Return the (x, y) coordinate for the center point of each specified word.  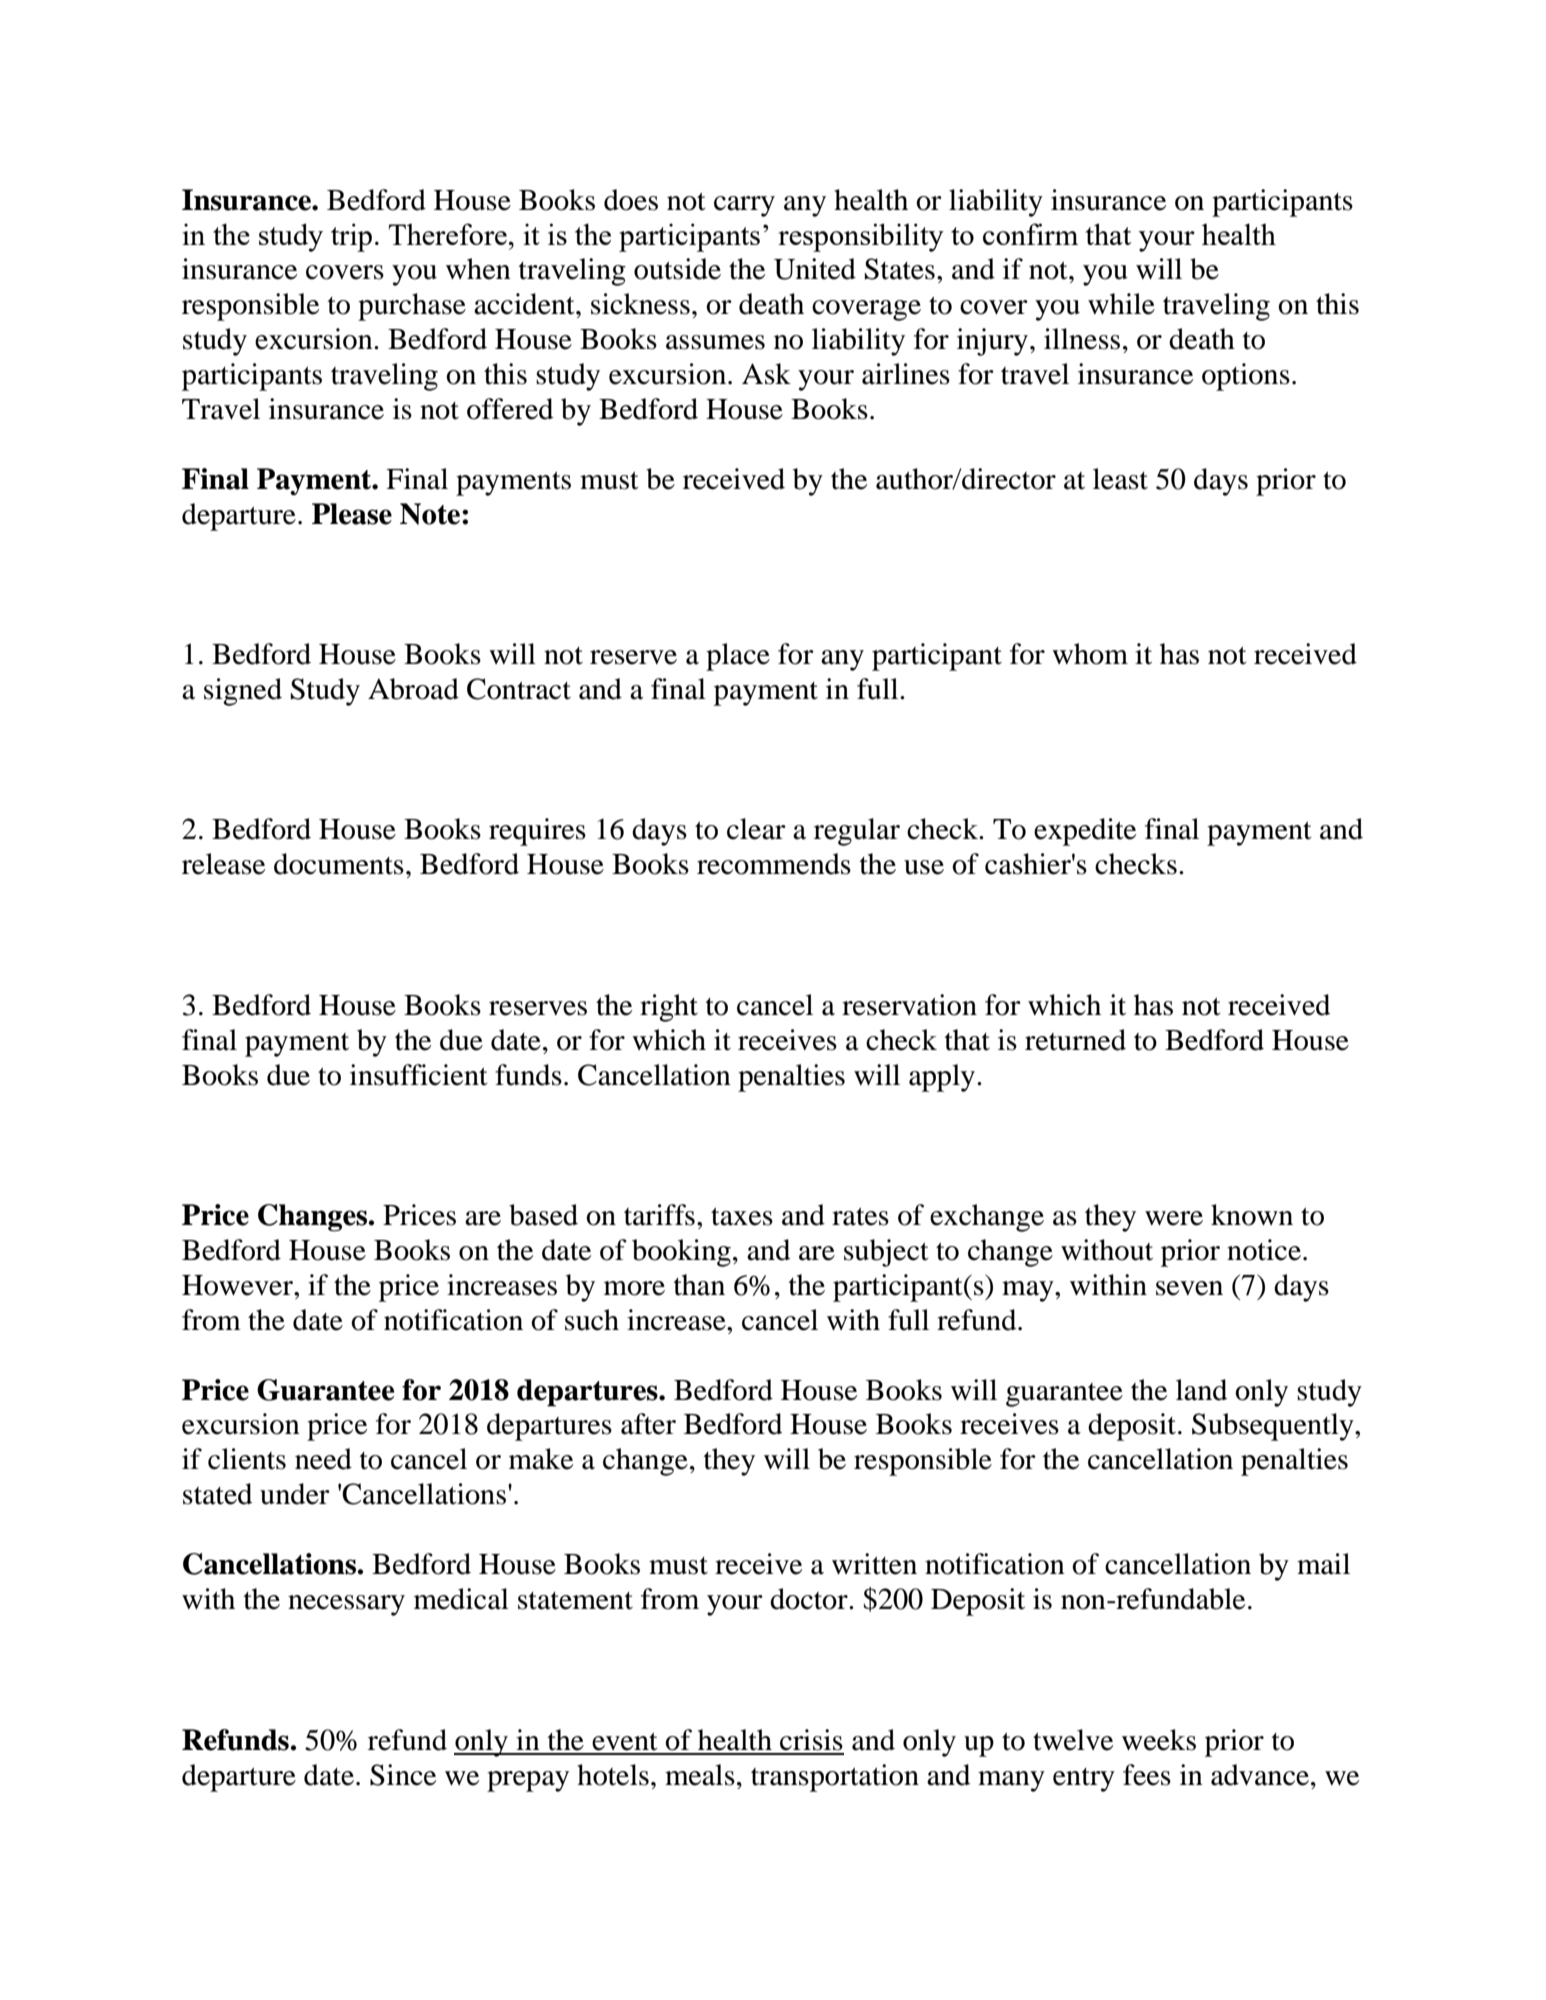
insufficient (419, 1075)
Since (403, 1775)
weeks (1159, 1740)
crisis (811, 1740)
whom (1090, 654)
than (699, 1285)
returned (1075, 1040)
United (815, 269)
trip (351, 237)
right (669, 1008)
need (323, 1459)
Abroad (413, 689)
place (738, 657)
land (1201, 1390)
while (1121, 304)
